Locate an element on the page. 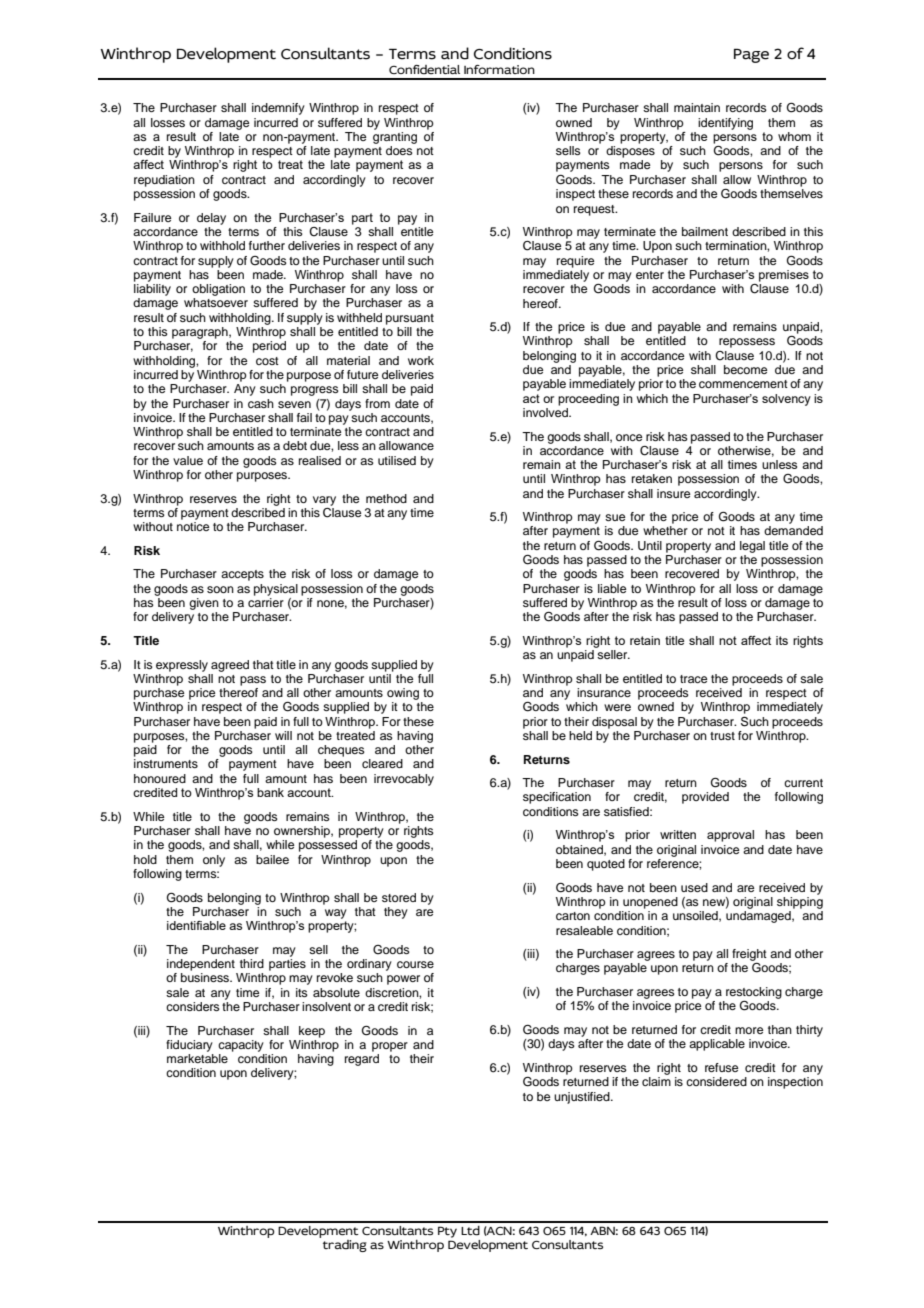 Image resolution: width=924 pixels, height=1308 pixels. identifiable is located at coordinates (196, 925).
